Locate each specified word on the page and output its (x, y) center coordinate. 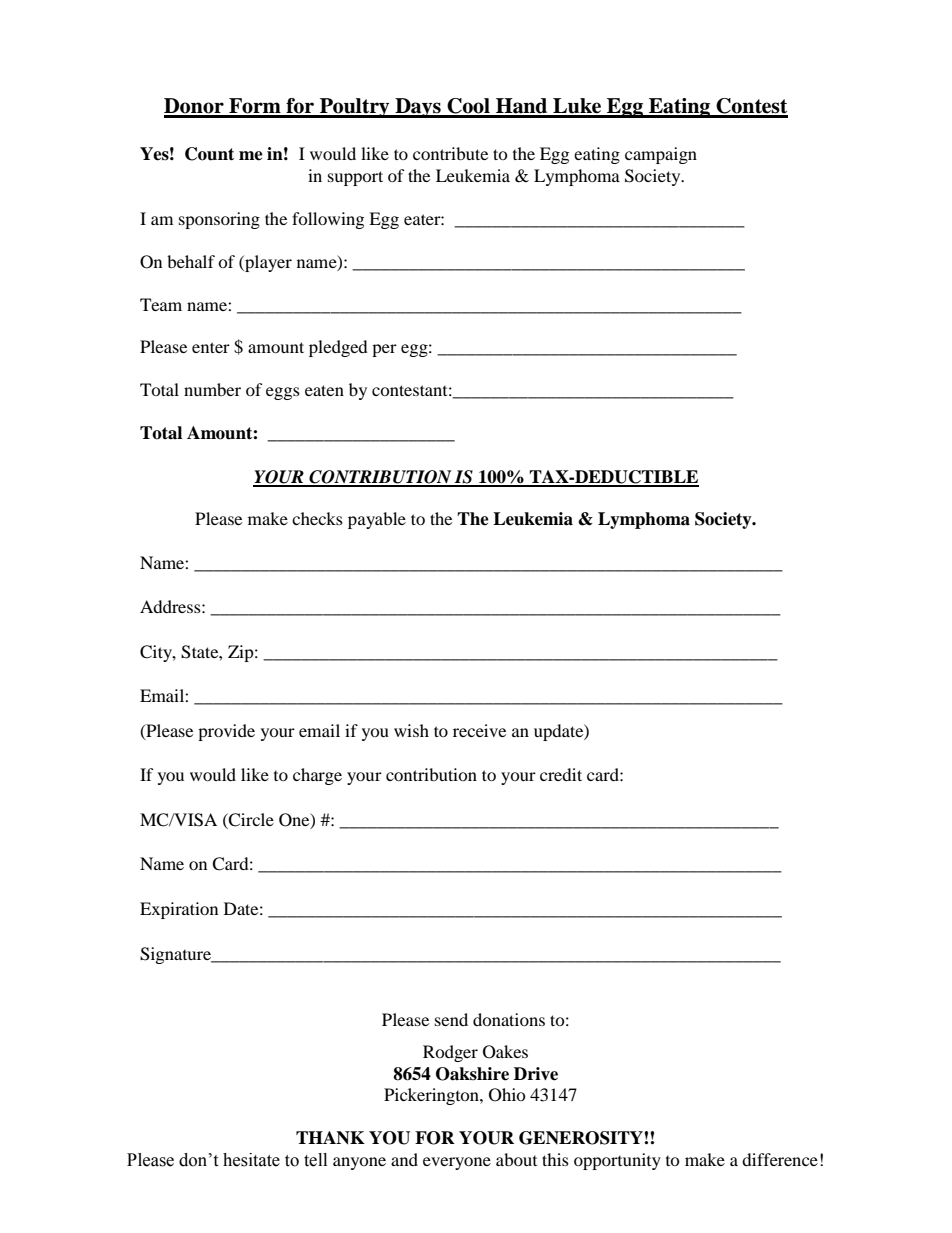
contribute (450, 153)
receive (479, 730)
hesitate (251, 1160)
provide (226, 732)
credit (561, 774)
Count (209, 154)
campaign (661, 155)
